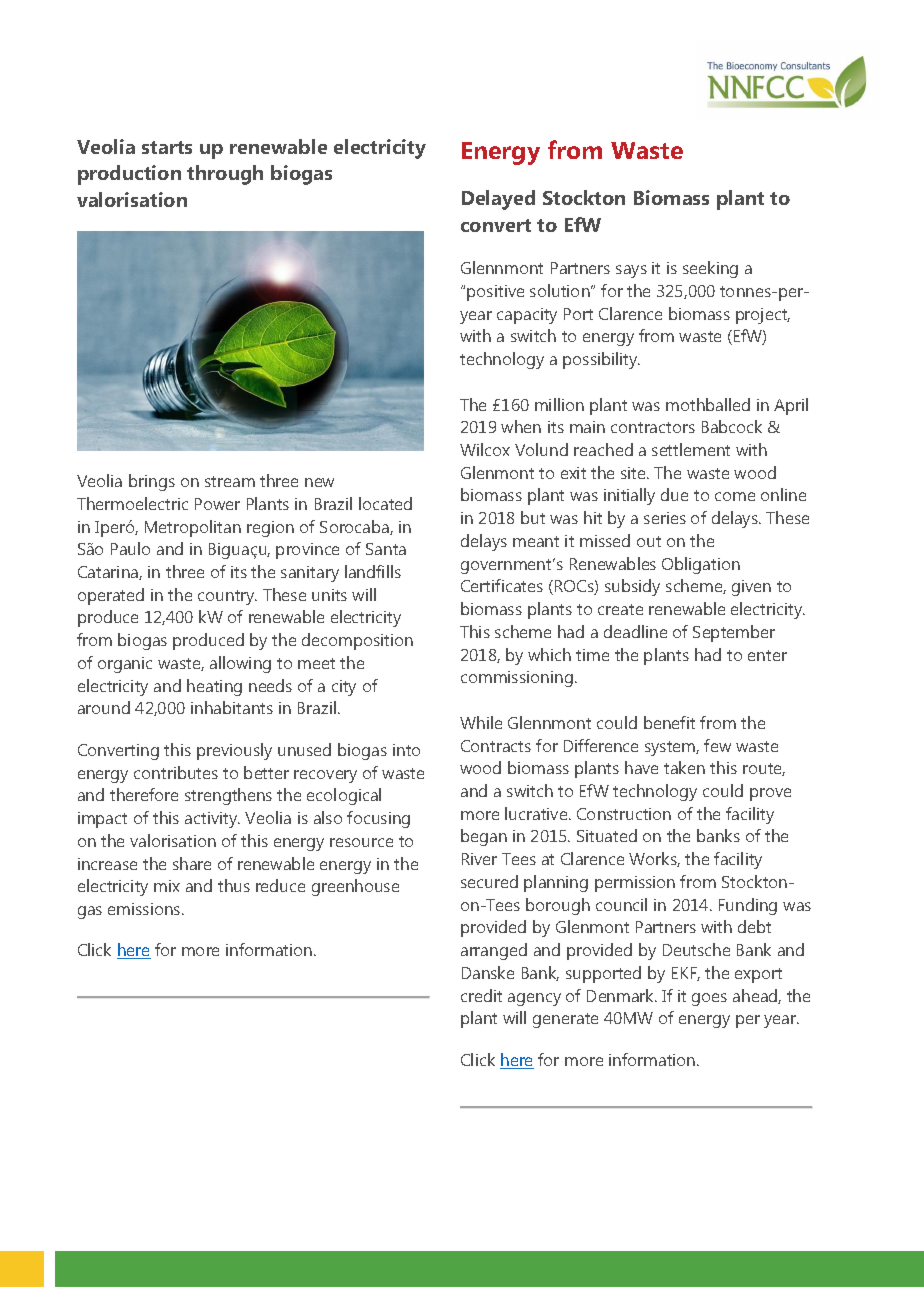 Image resolution: width=924 pixels, height=1308 pixels. Describe the element at coordinates (212, 820) in the screenshot. I see `activity` at that location.
